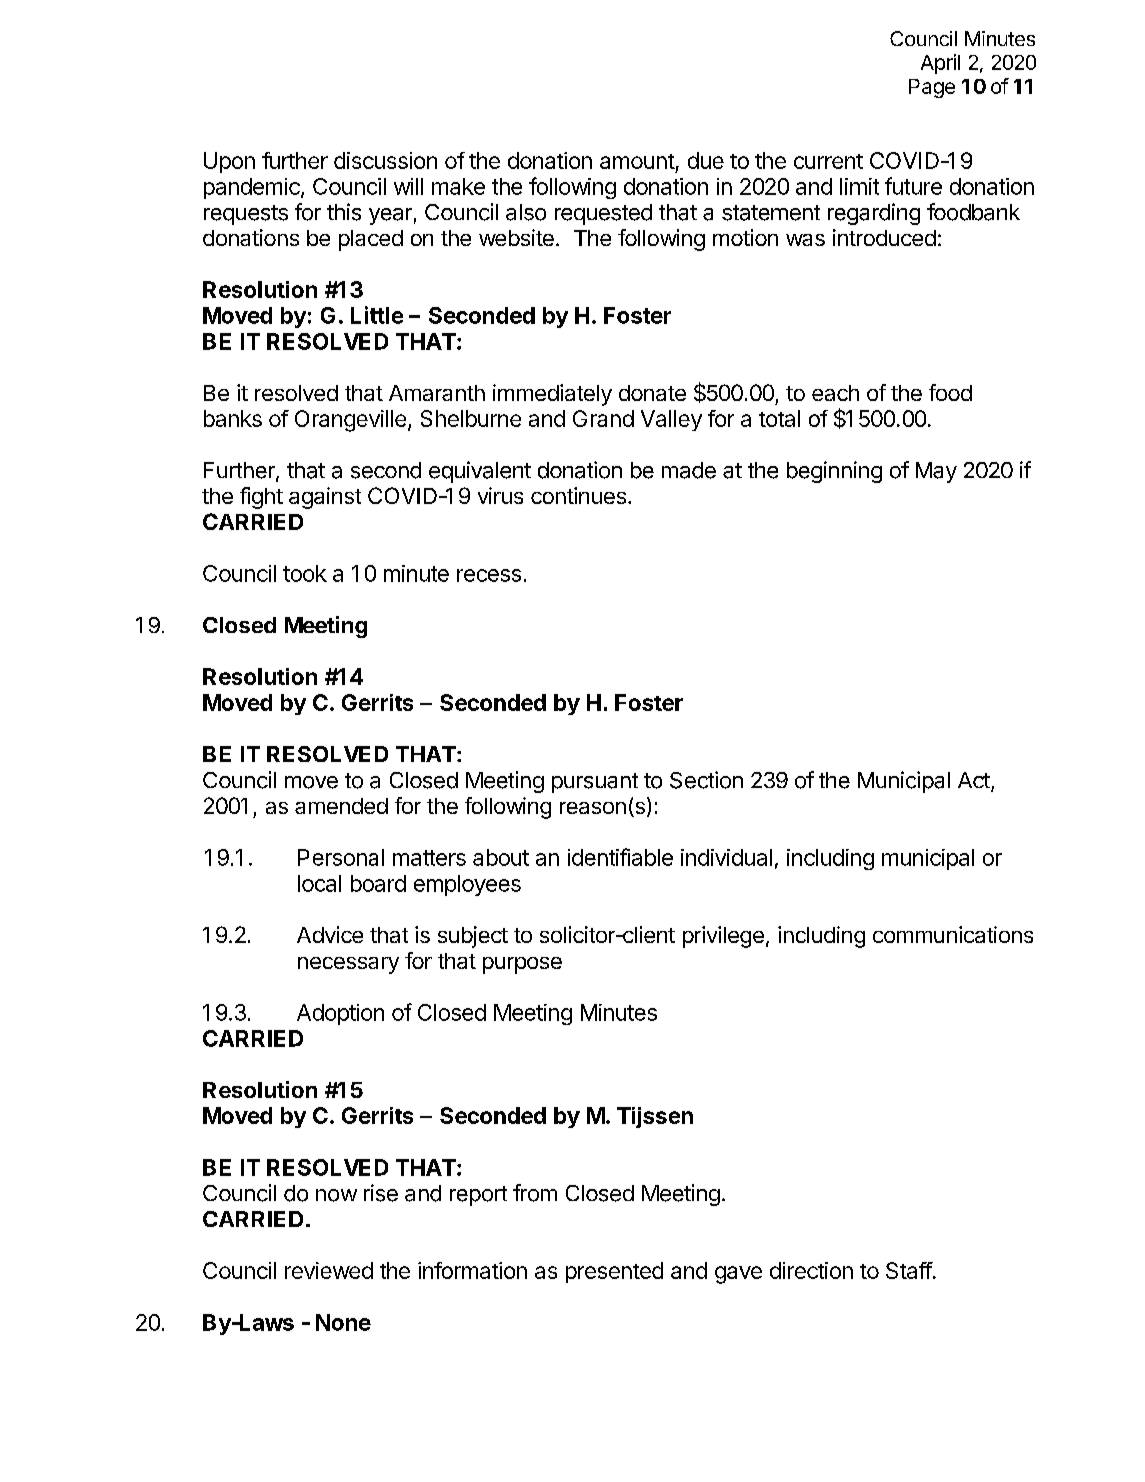  I want to click on presented, so click(614, 1272).
